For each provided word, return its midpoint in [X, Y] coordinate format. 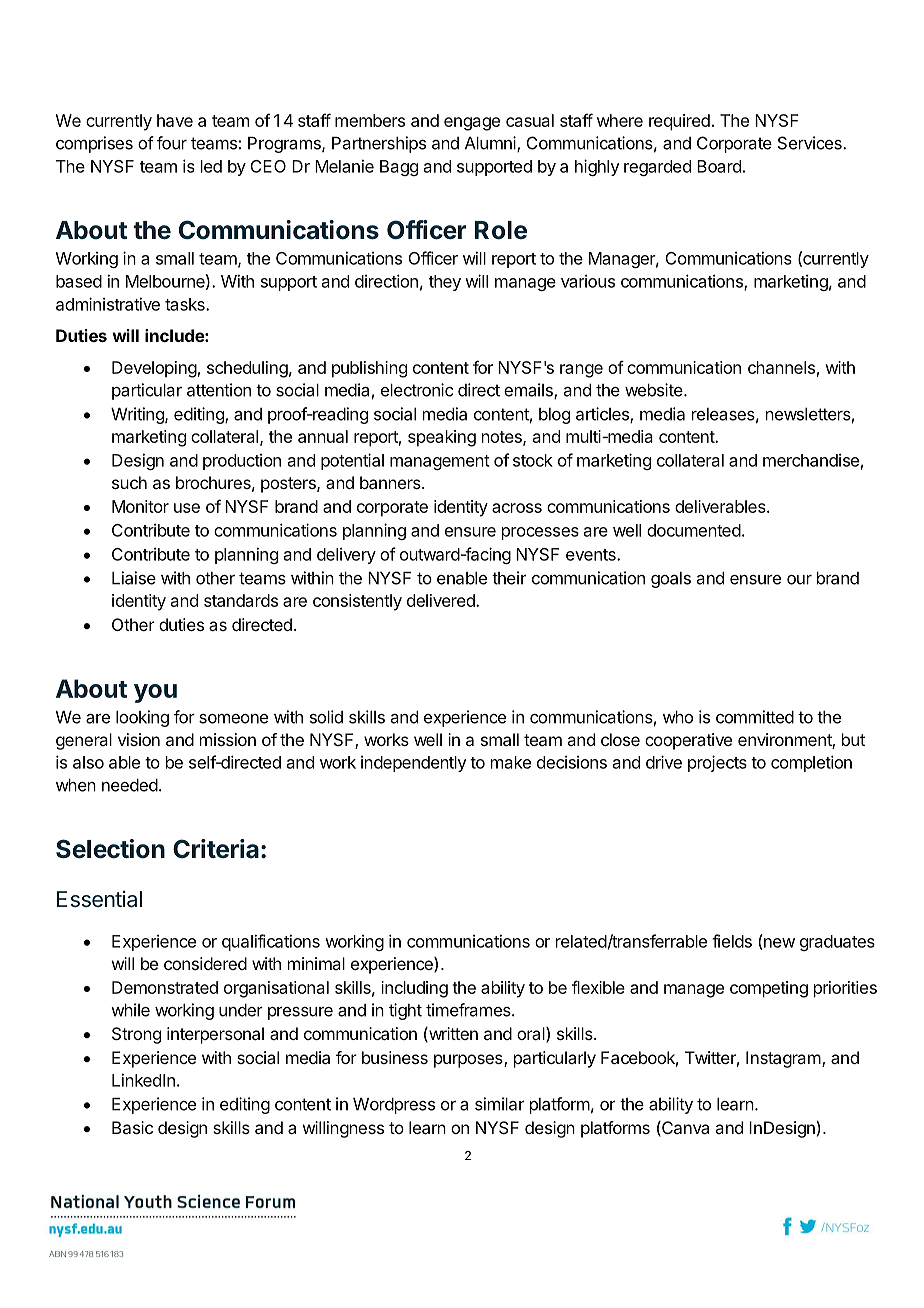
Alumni [491, 144]
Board [719, 166]
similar [499, 1104]
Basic [132, 1127]
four [172, 143]
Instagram [783, 1059]
